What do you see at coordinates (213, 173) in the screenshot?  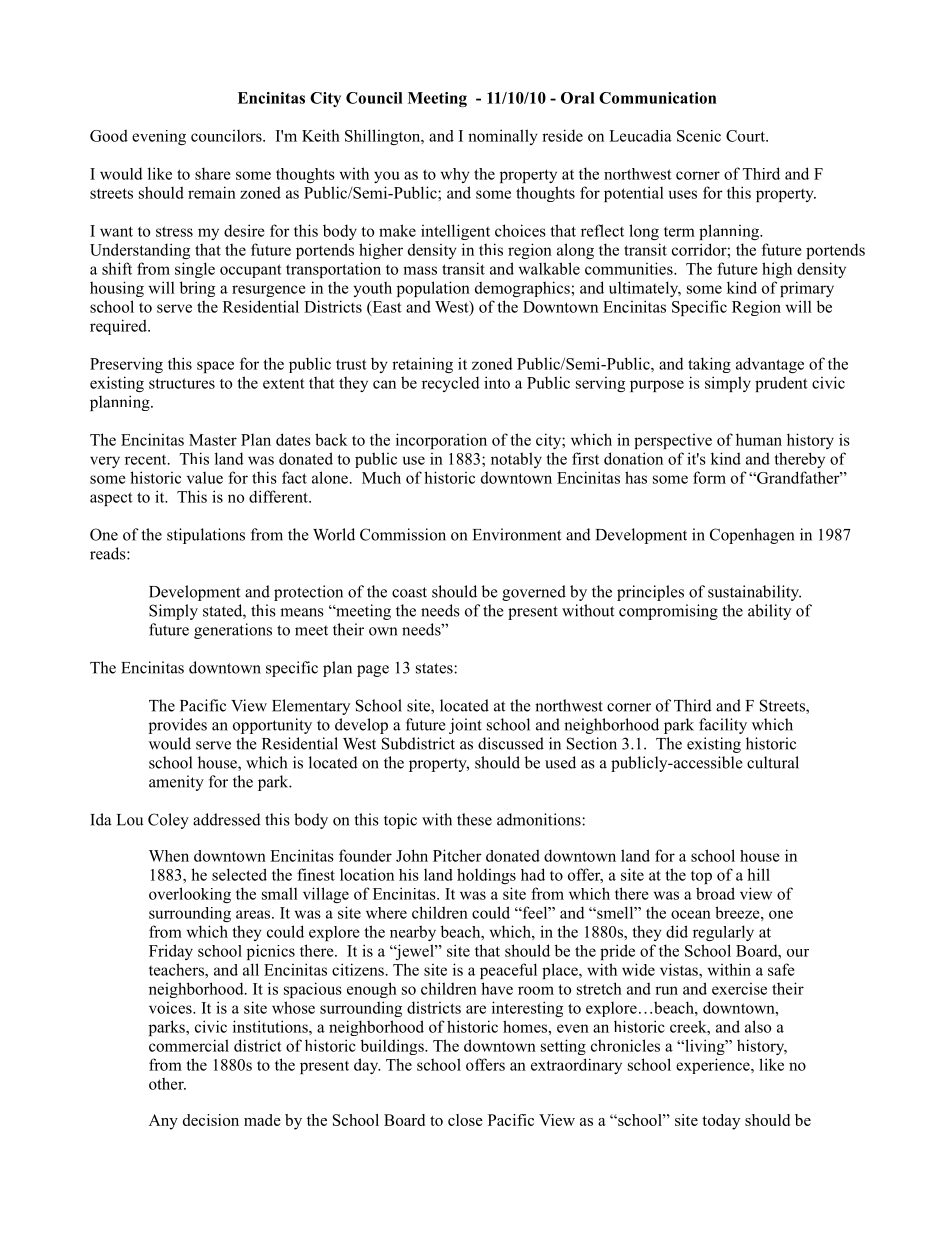 I see `share` at bounding box center [213, 173].
